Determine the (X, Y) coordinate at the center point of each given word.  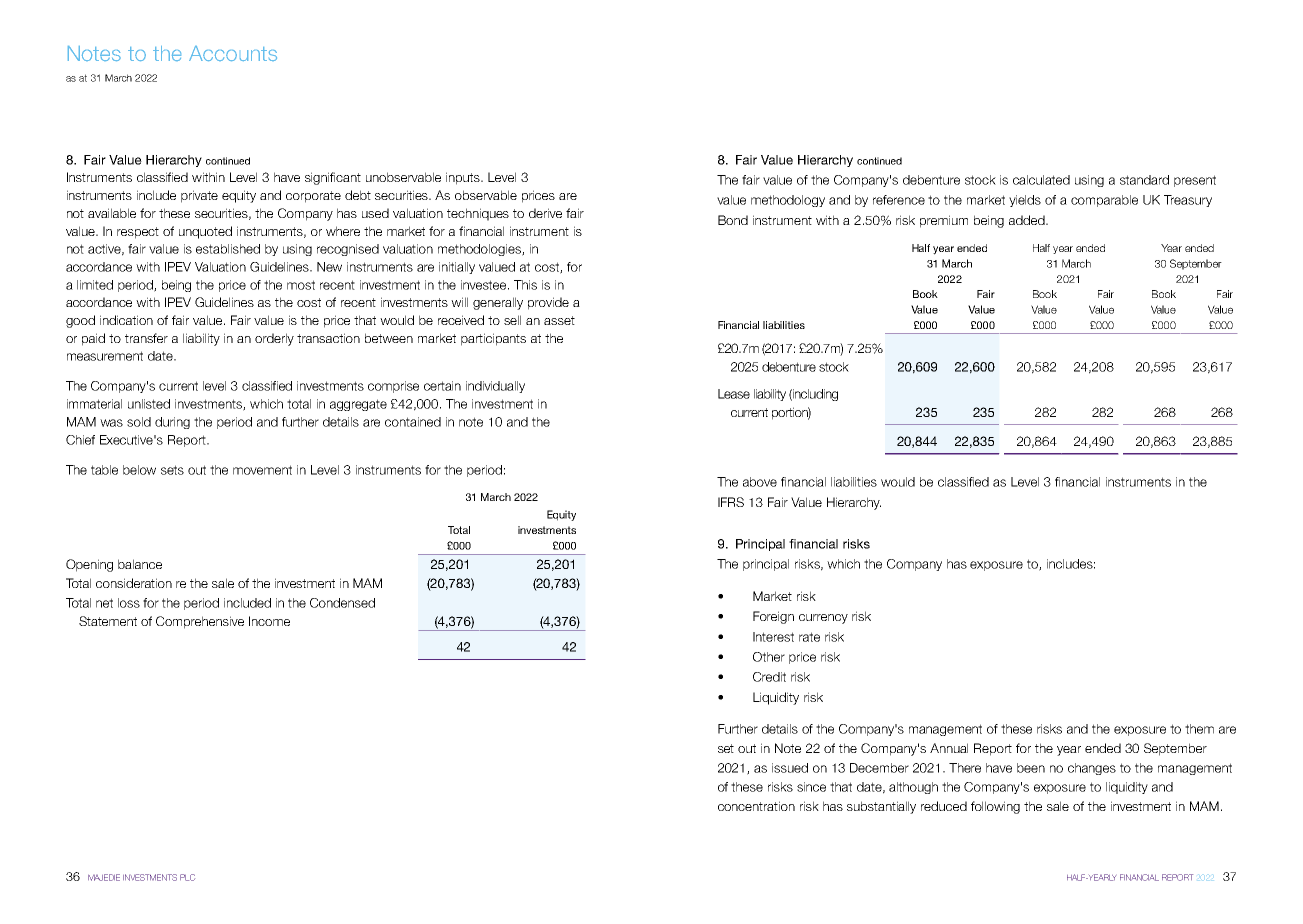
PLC (187, 877)
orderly (274, 339)
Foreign (773, 617)
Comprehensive (200, 622)
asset (559, 320)
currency (823, 619)
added (1028, 220)
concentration (756, 806)
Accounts (233, 53)
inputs (464, 178)
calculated (1041, 180)
